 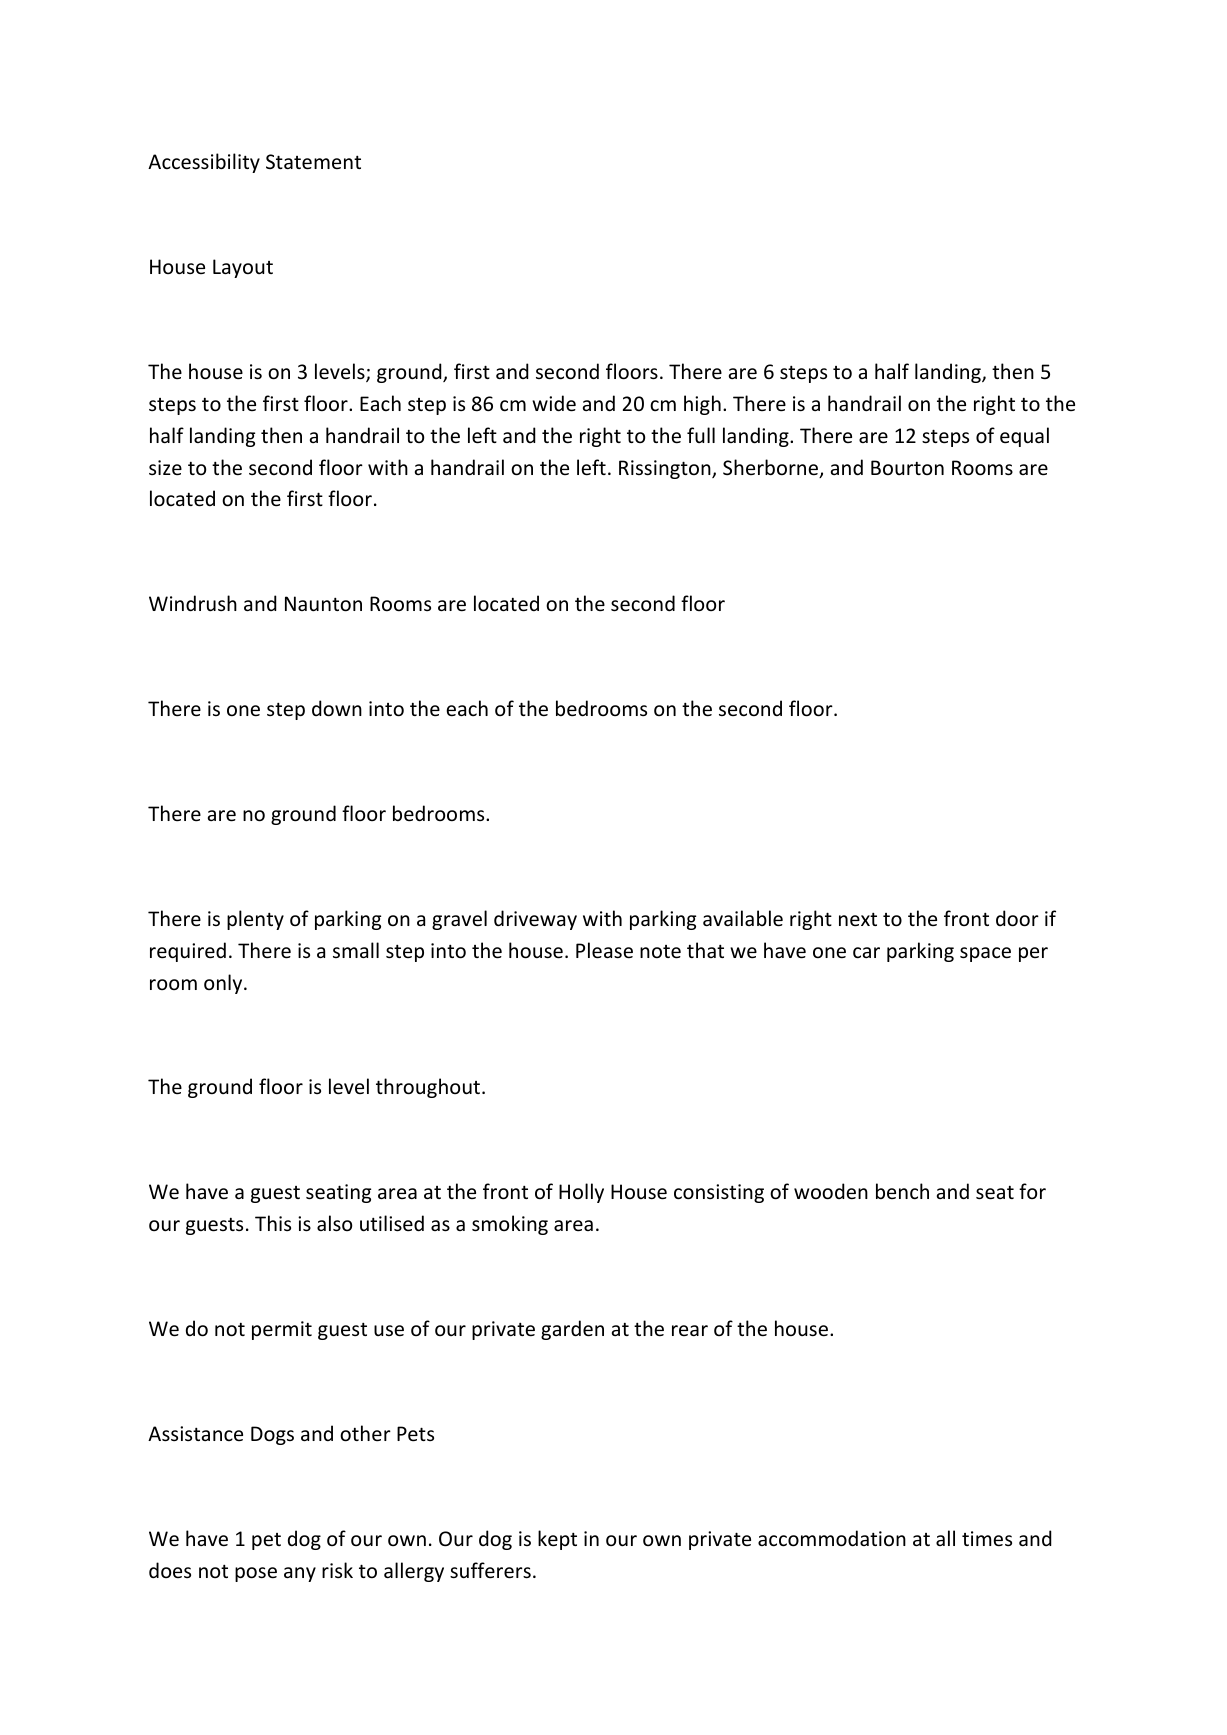 I want to click on size, so click(x=165, y=468).
